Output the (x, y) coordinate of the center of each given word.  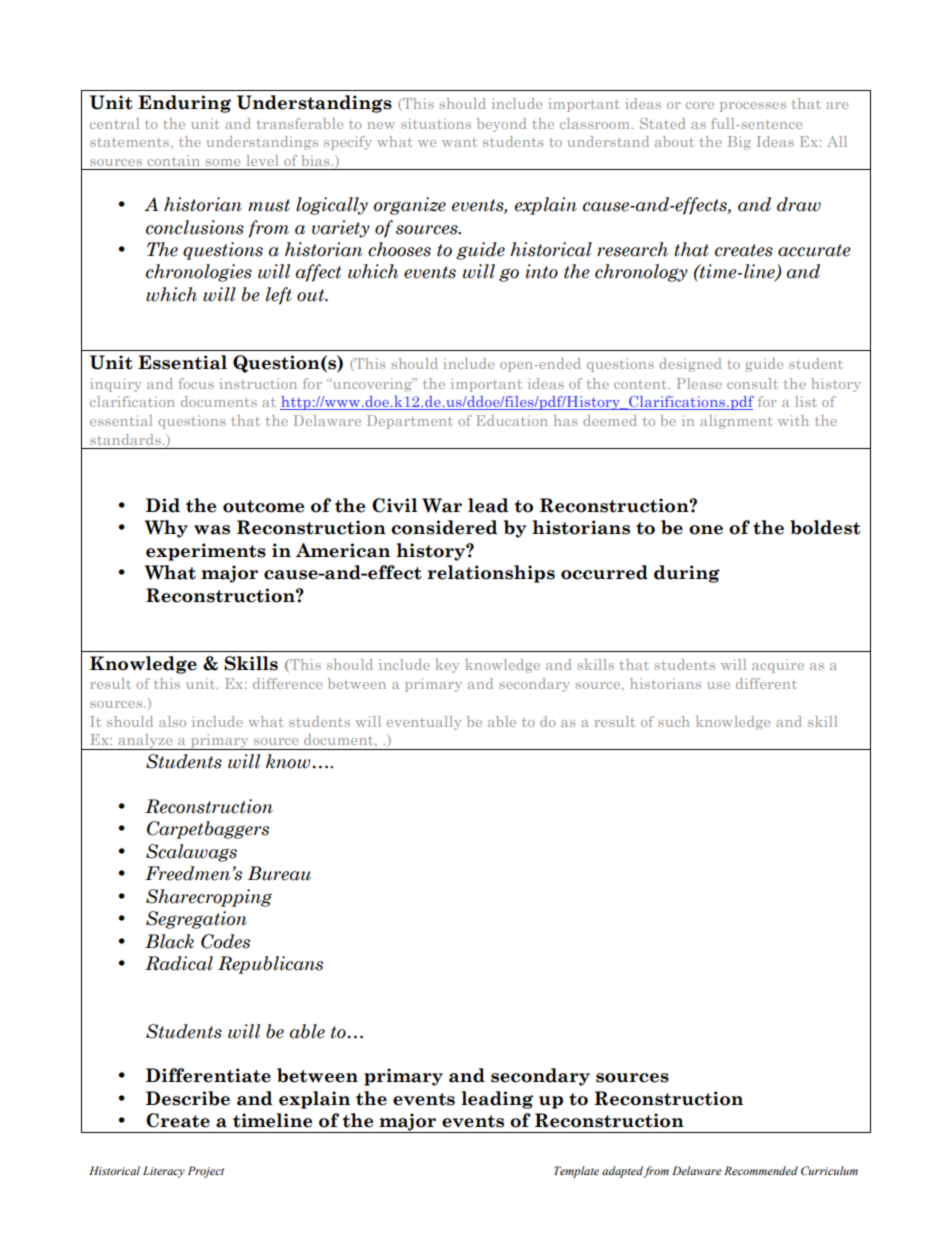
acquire (778, 666)
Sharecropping (209, 898)
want (459, 142)
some (223, 162)
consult (752, 383)
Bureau (279, 873)
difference (287, 683)
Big (739, 143)
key (447, 666)
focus (196, 383)
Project (206, 1172)
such (674, 721)
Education (512, 420)
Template (576, 1172)
